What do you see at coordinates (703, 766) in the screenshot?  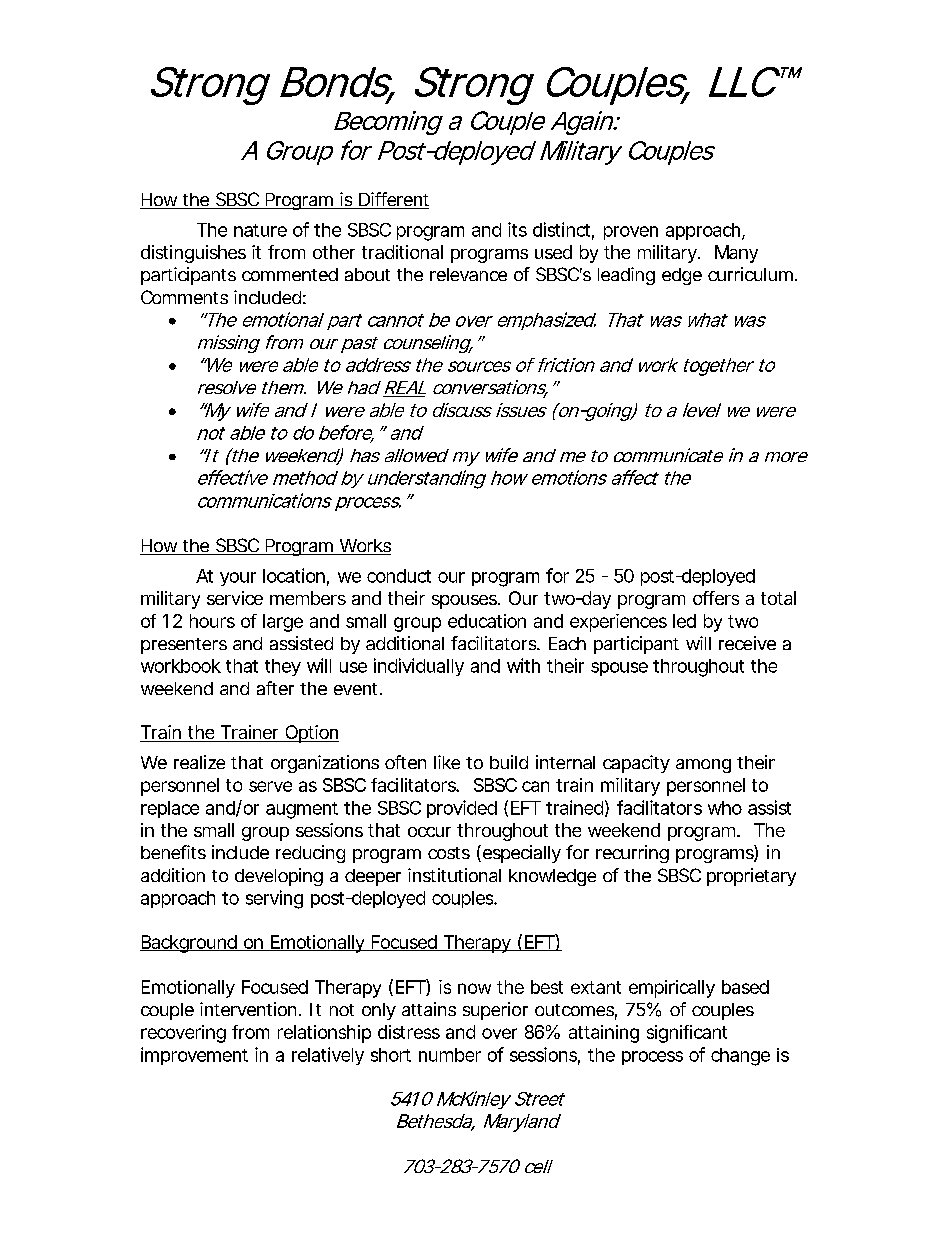 I see `among` at bounding box center [703, 766].
